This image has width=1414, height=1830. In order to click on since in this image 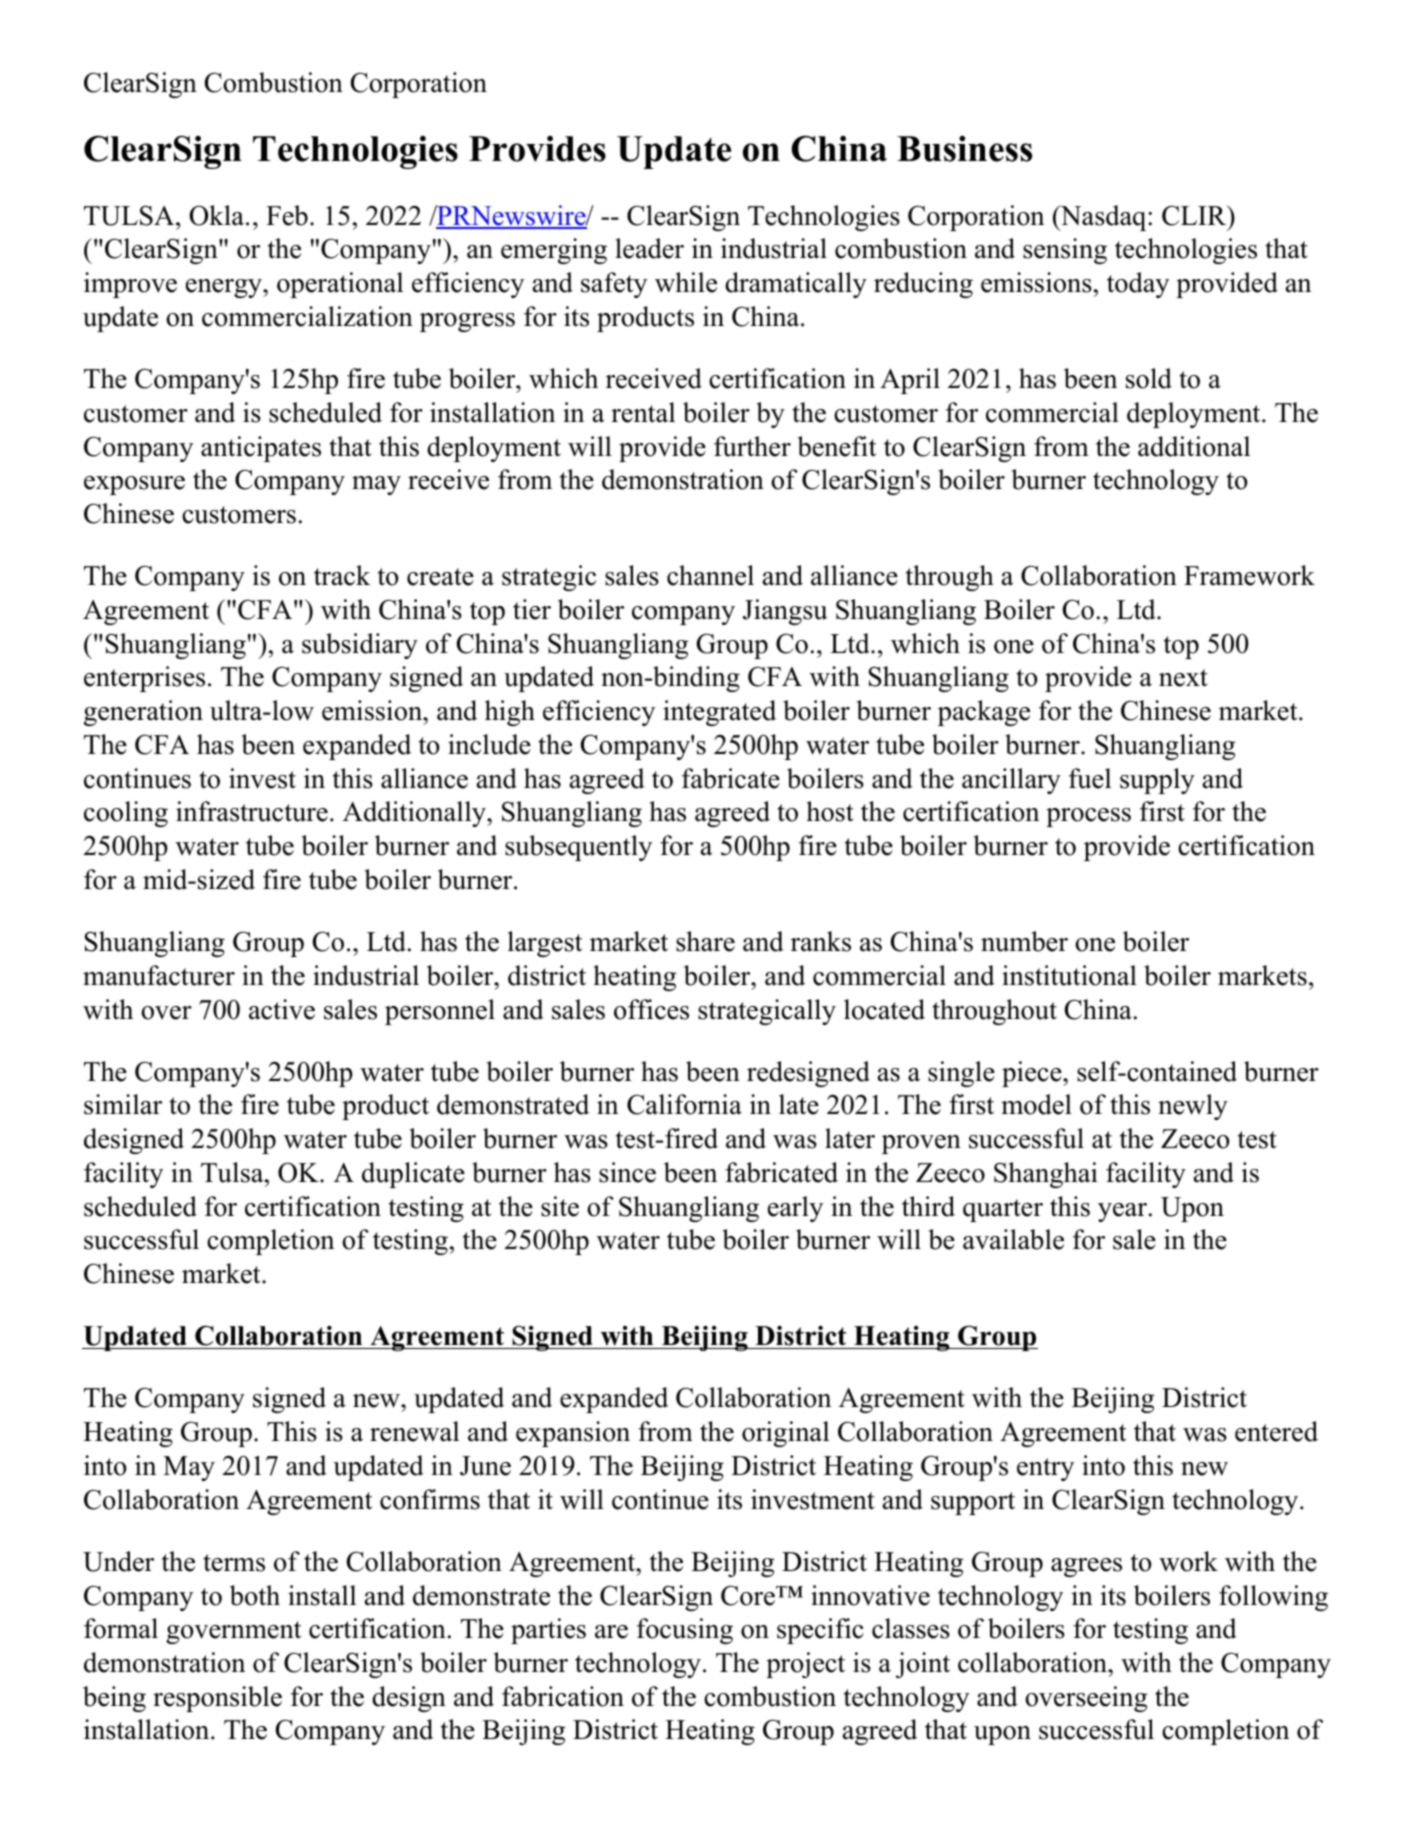, I will do `click(627, 1172)`.
